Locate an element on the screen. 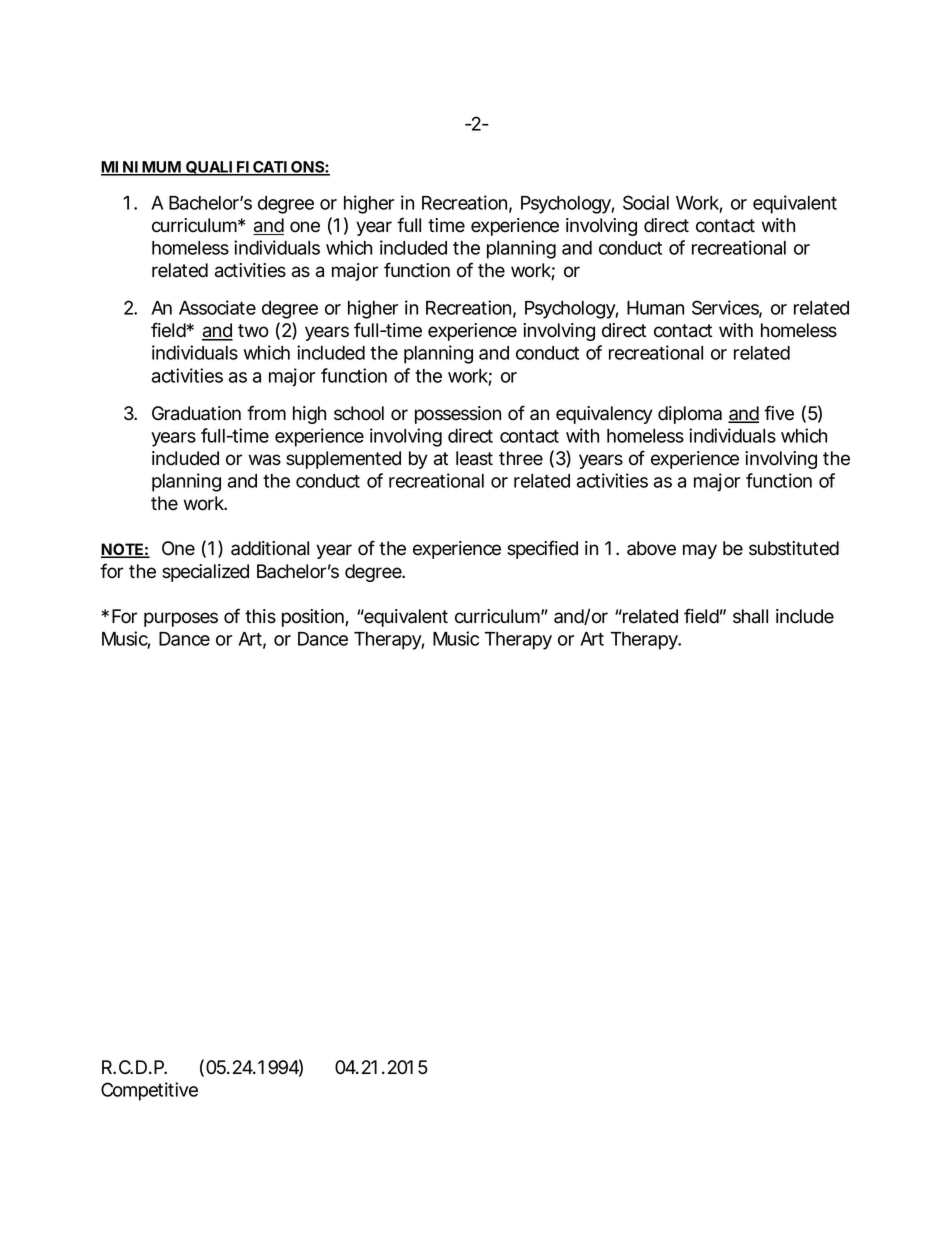  NOTE is located at coordinates (122, 550).
